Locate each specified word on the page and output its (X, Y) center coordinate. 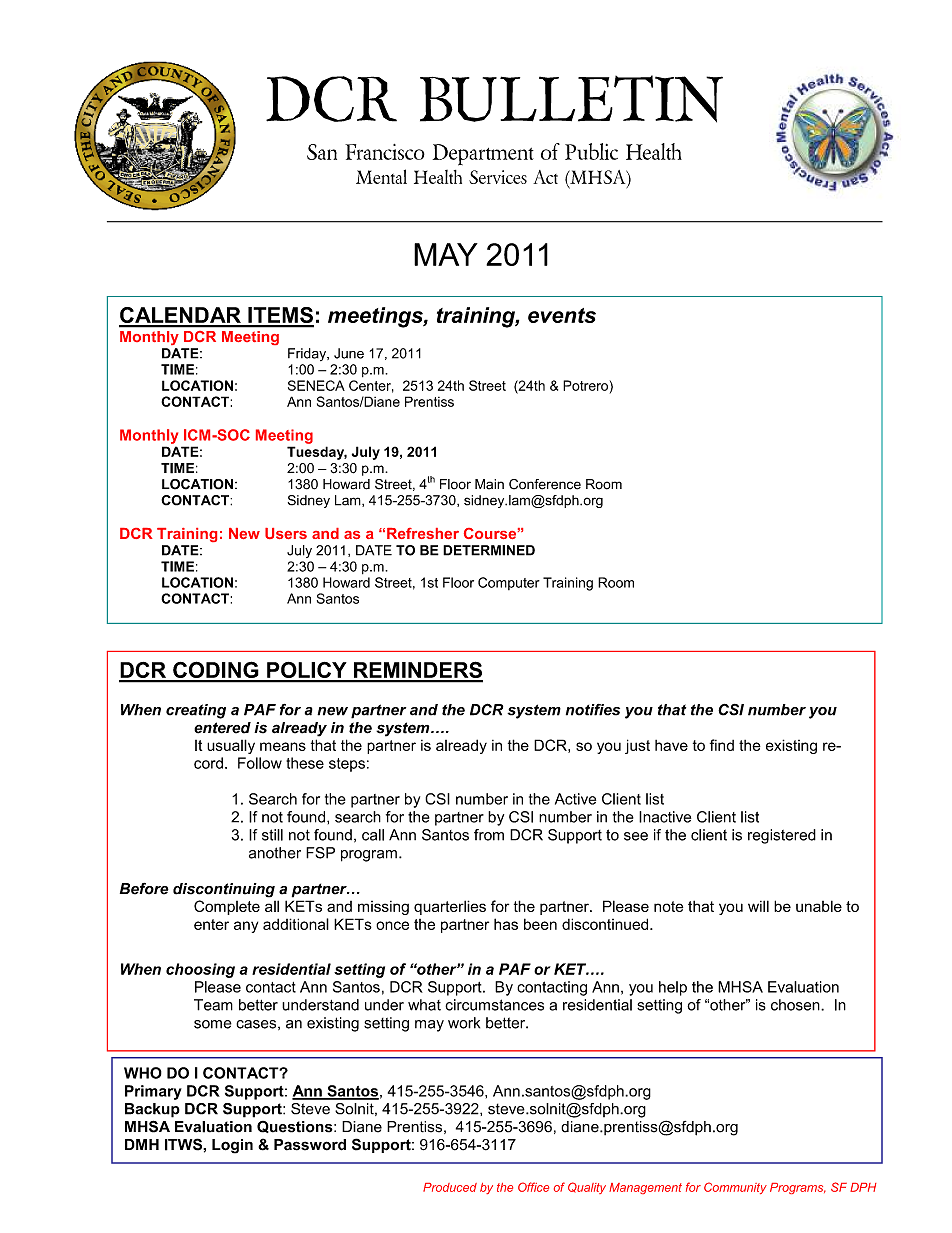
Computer (509, 583)
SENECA (316, 385)
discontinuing (224, 890)
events (562, 315)
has (506, 924)
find (722, 745)
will (758, 906)
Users (286, 533)
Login (232, 1146)
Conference (545, 484)
